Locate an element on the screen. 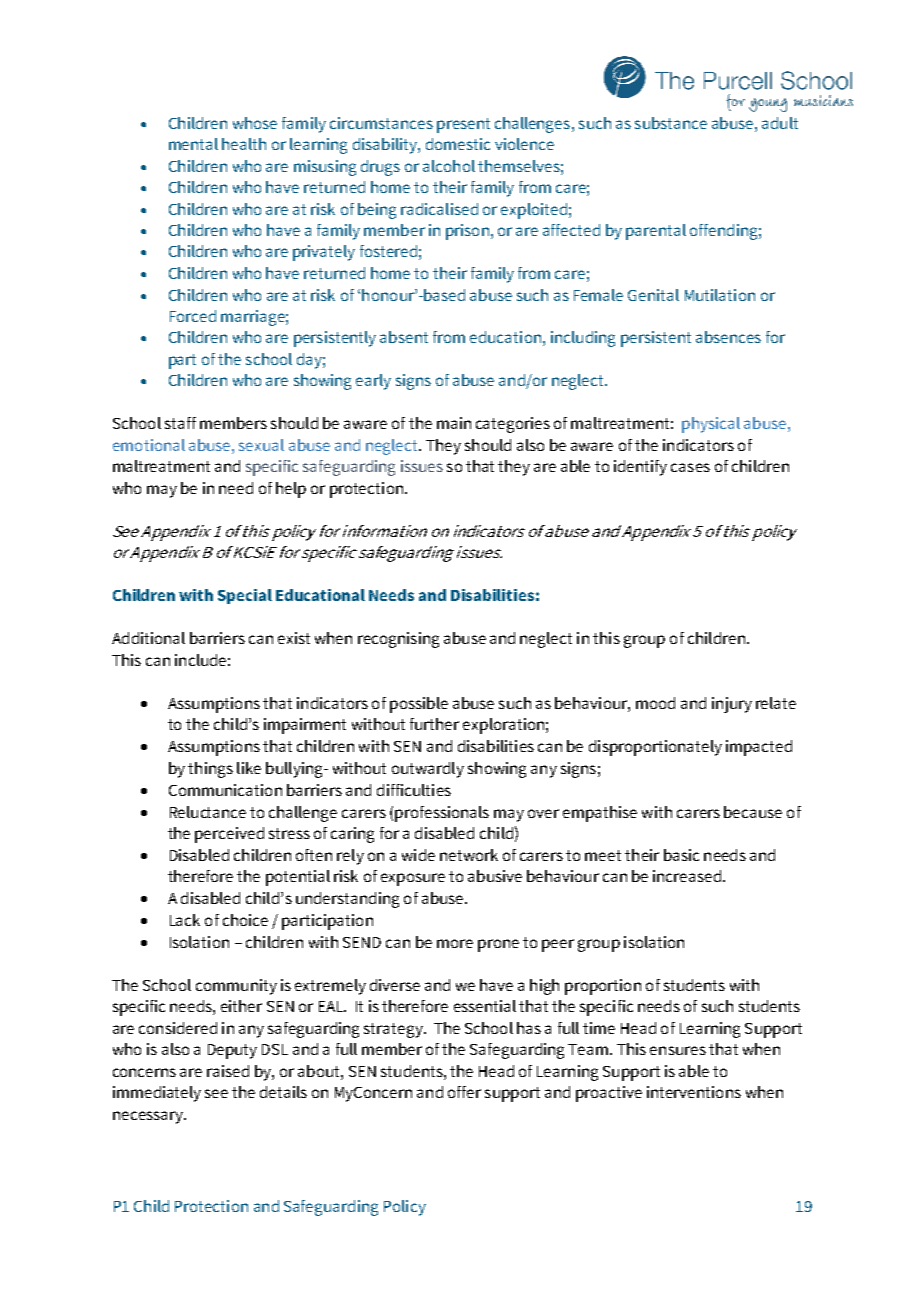 Image resolution: width=924 pixels, height=1308 pixels. substance is located at coordinates (671, 123).
